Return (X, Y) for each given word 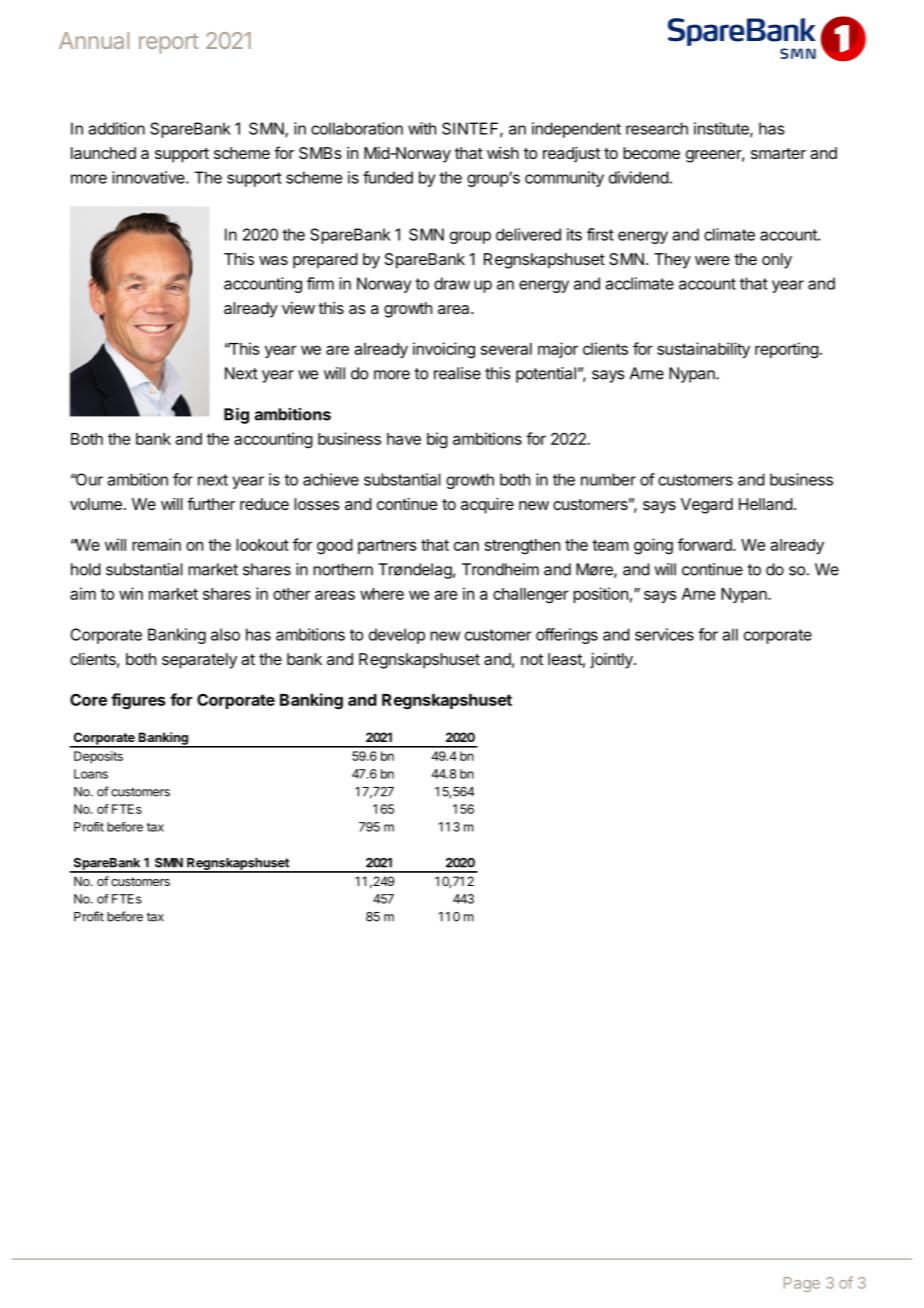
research (657, 128)
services (664, 634)
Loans (91, 774)
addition (117, 128)
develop (397, 636)
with (422, 128)
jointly (612, 661)
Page (802, 1284)
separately (199, 661)
